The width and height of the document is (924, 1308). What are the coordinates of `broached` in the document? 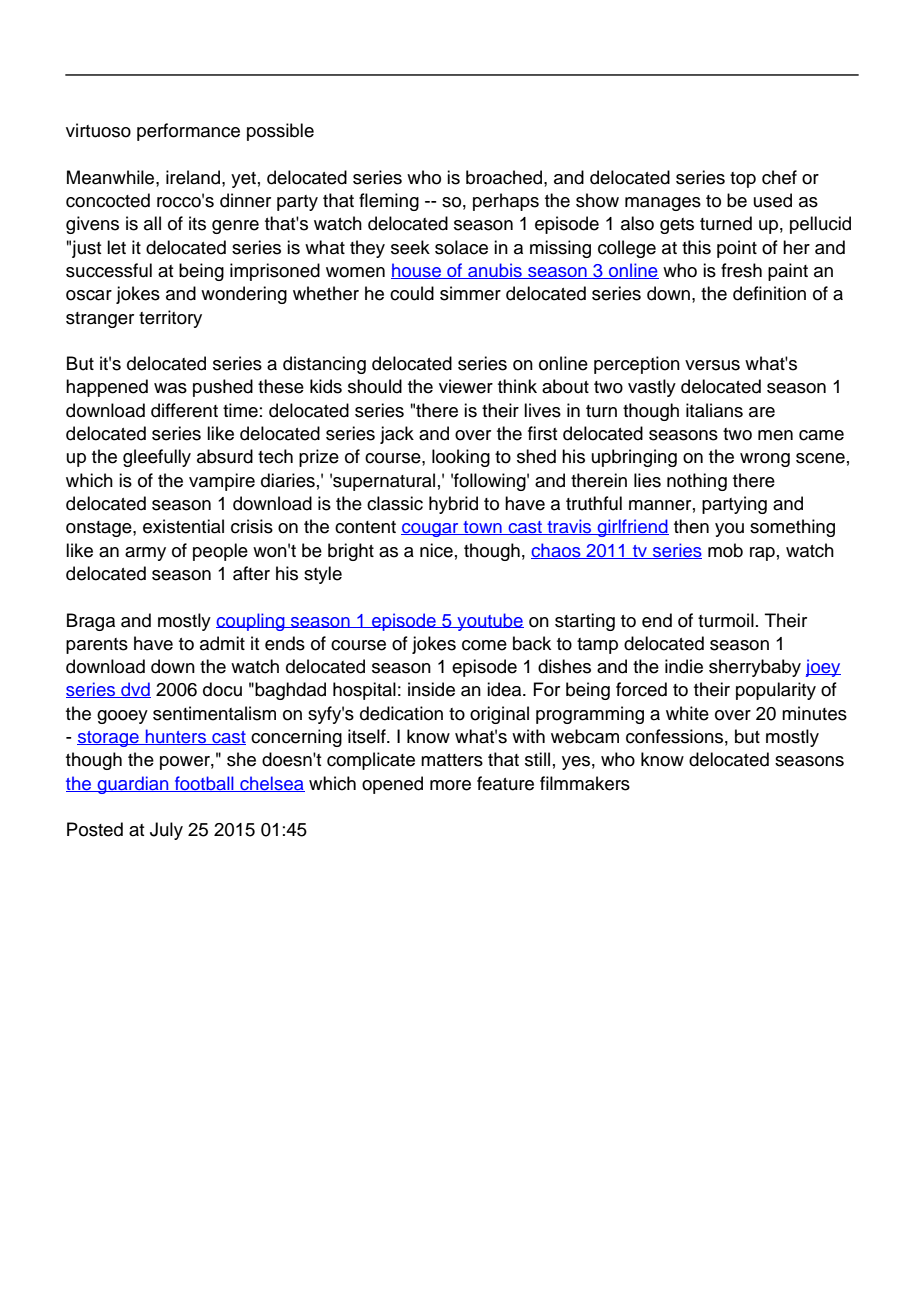 It's located at (505, 177).
